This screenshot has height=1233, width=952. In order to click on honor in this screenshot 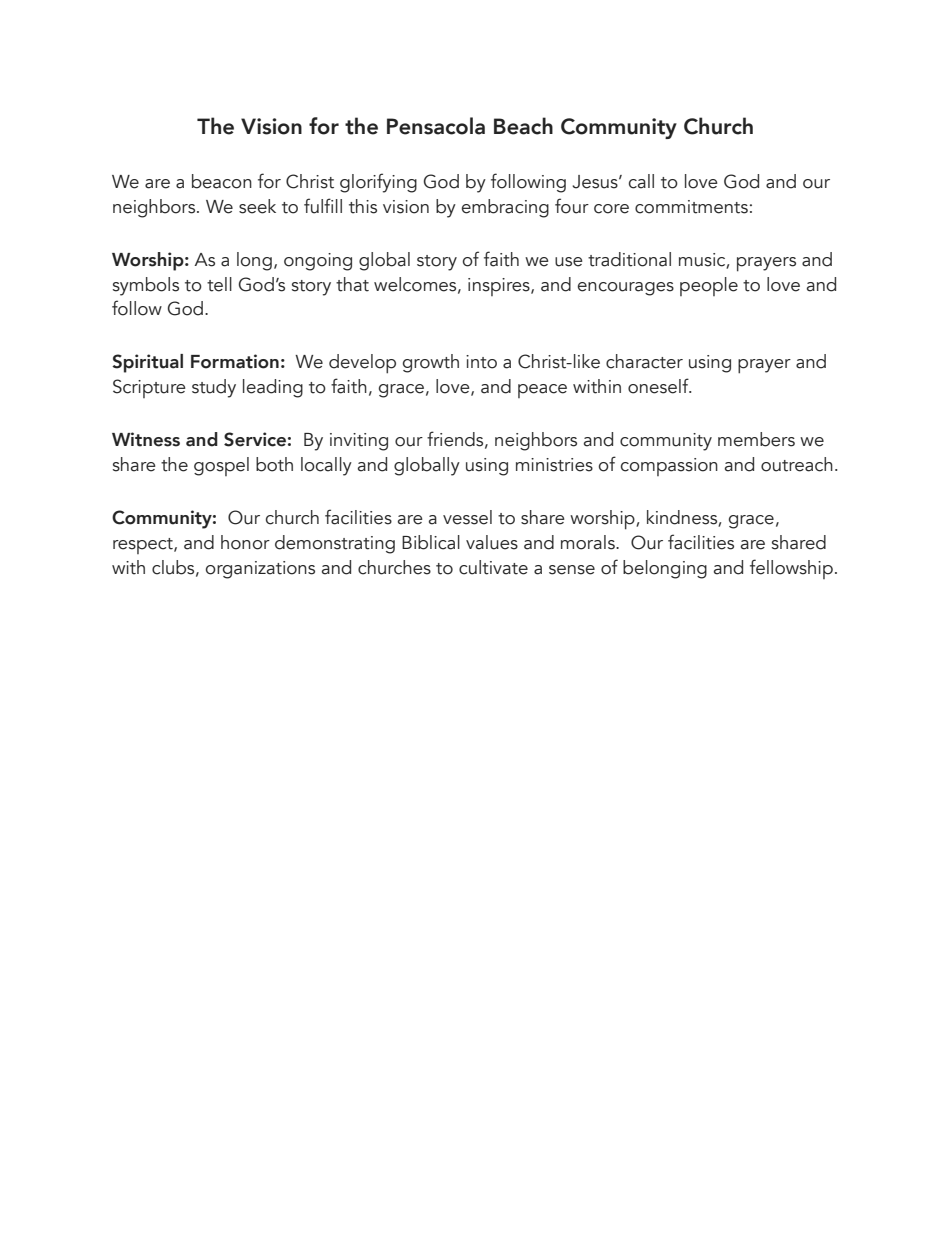, I will do `click(245, 542)`.
